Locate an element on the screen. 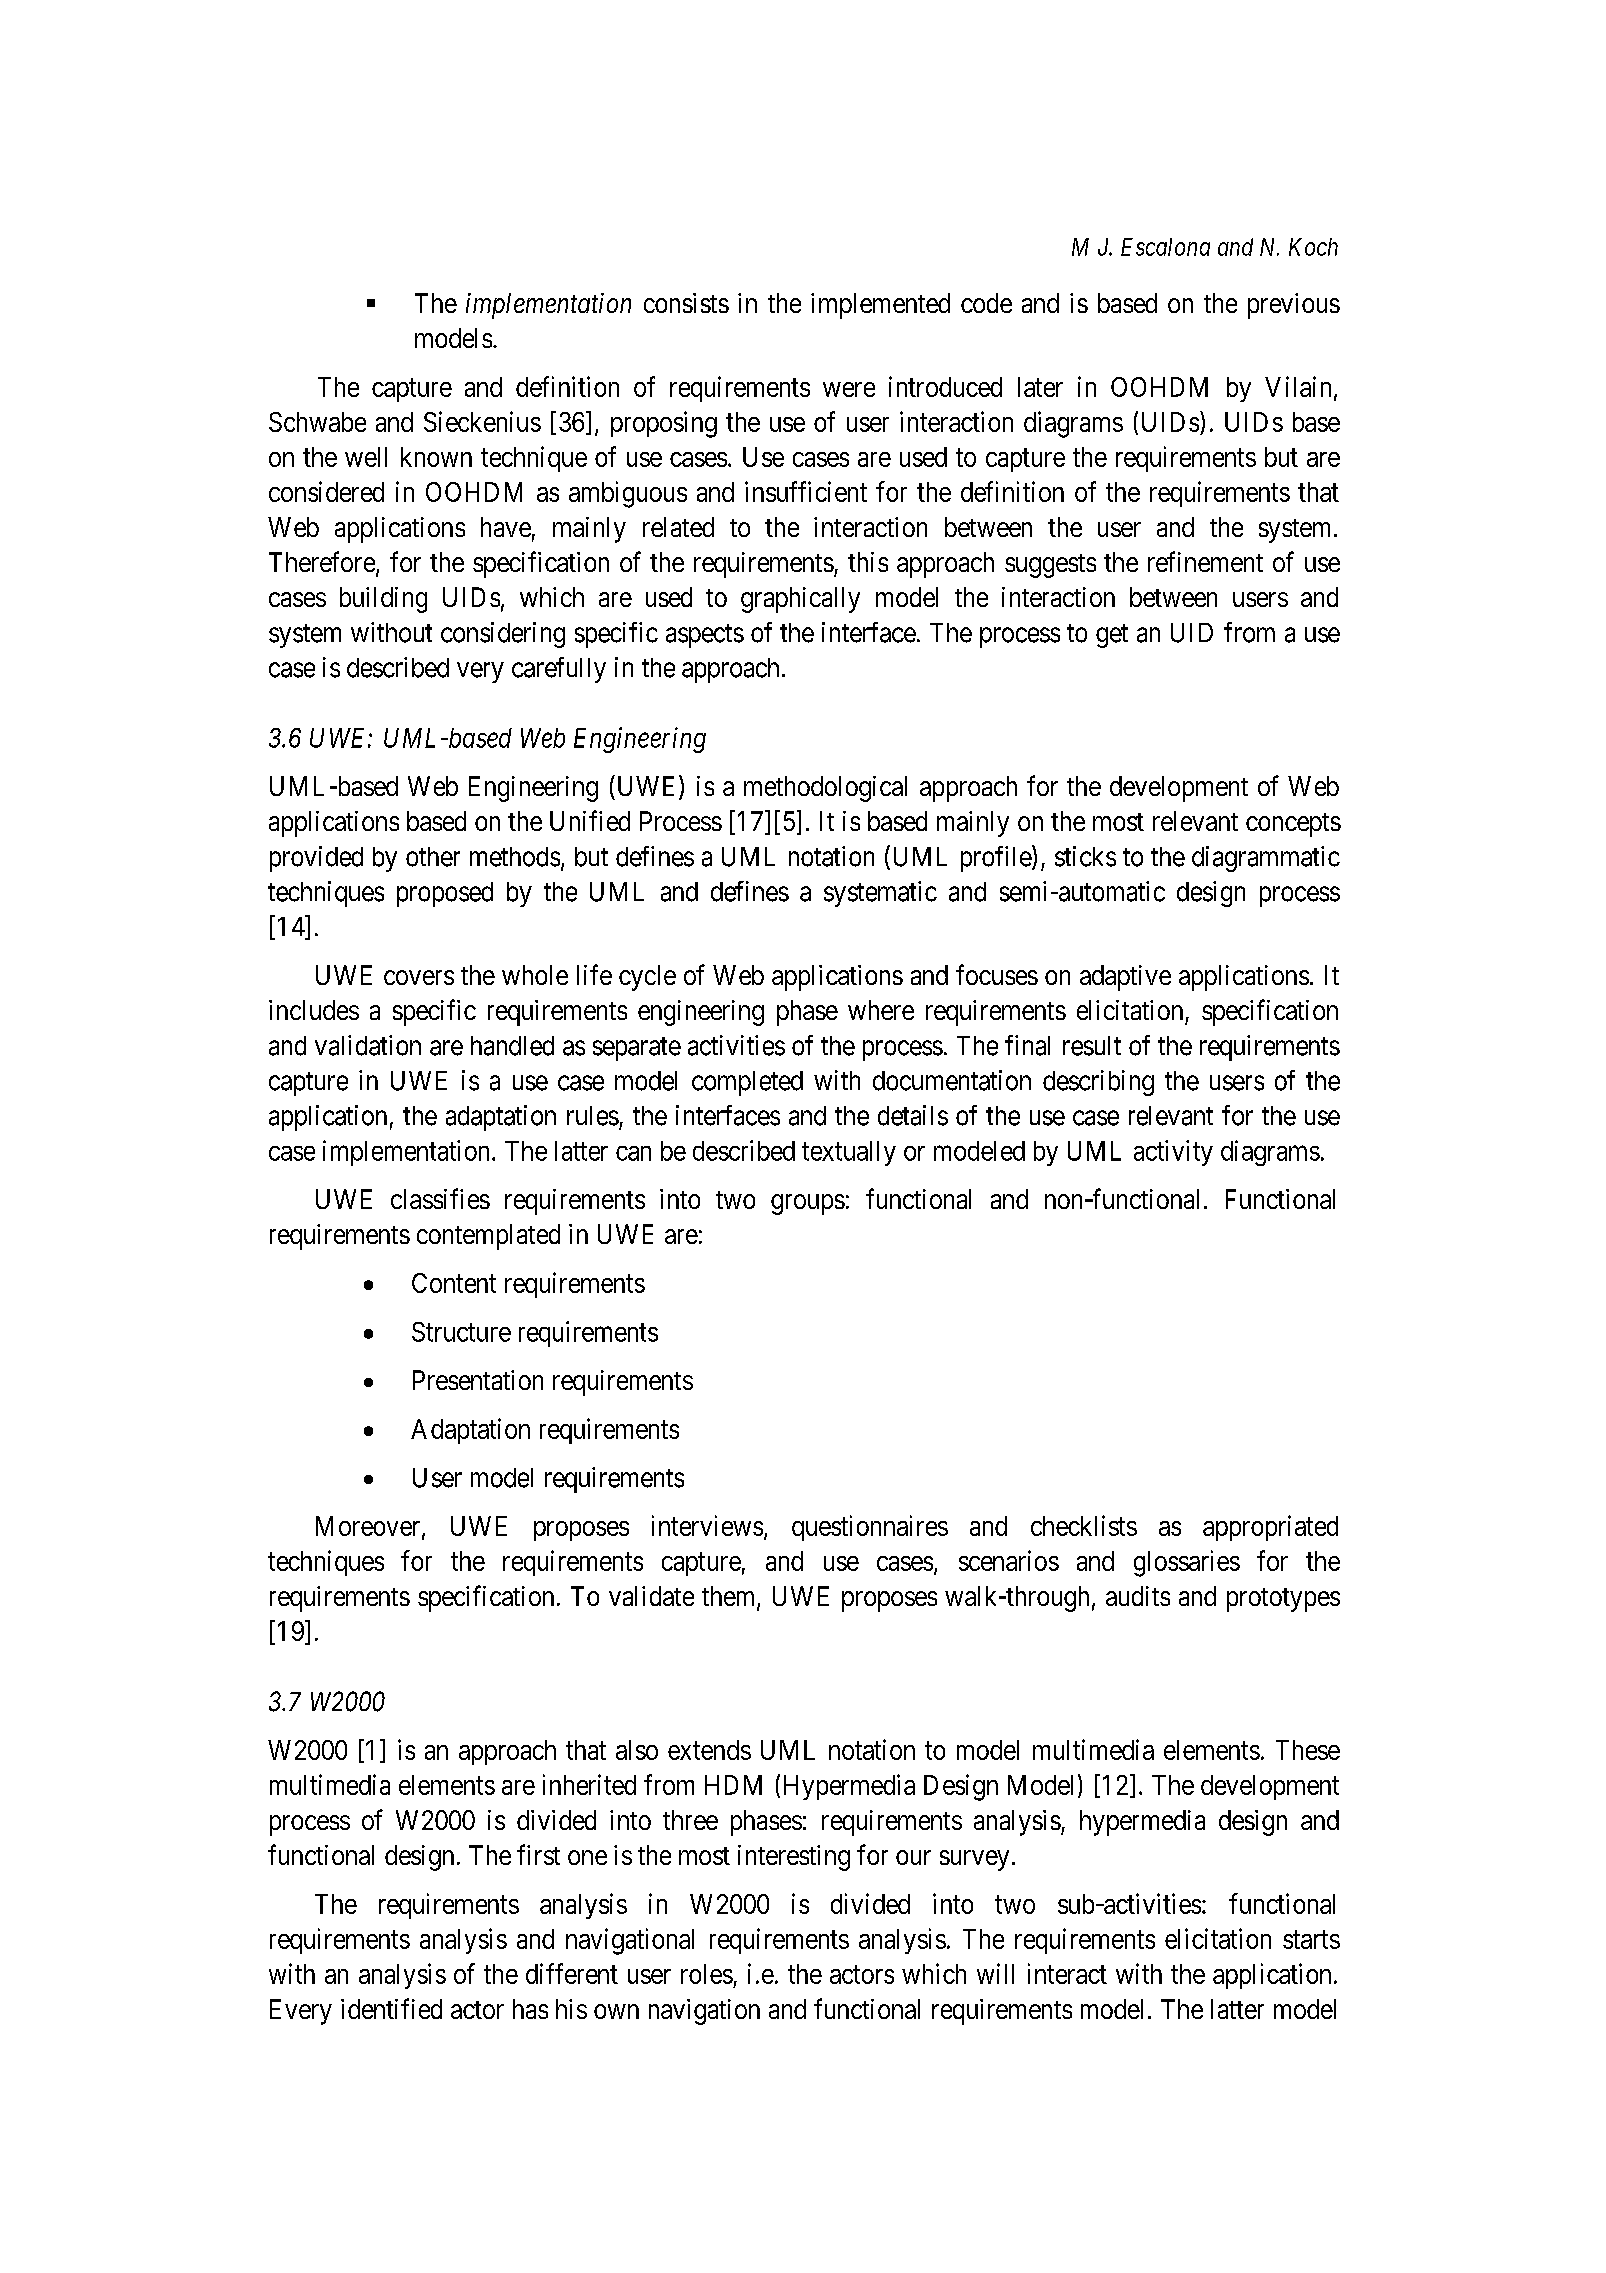 The image size is (1606, 2273). glossaries is located at coordinates (1187, 1563).
